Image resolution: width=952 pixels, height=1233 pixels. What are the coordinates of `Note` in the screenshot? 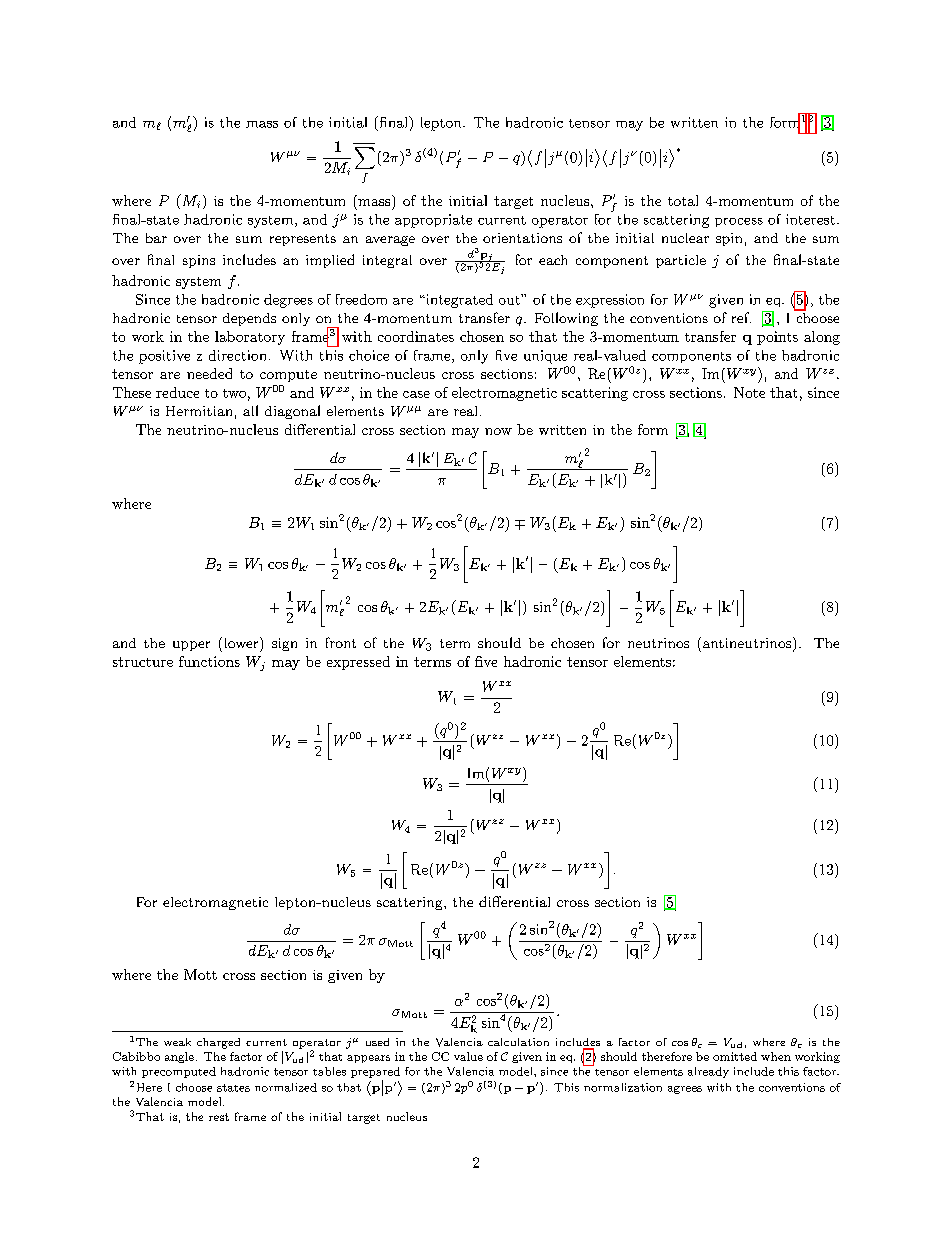 It's located at (749, 392).
